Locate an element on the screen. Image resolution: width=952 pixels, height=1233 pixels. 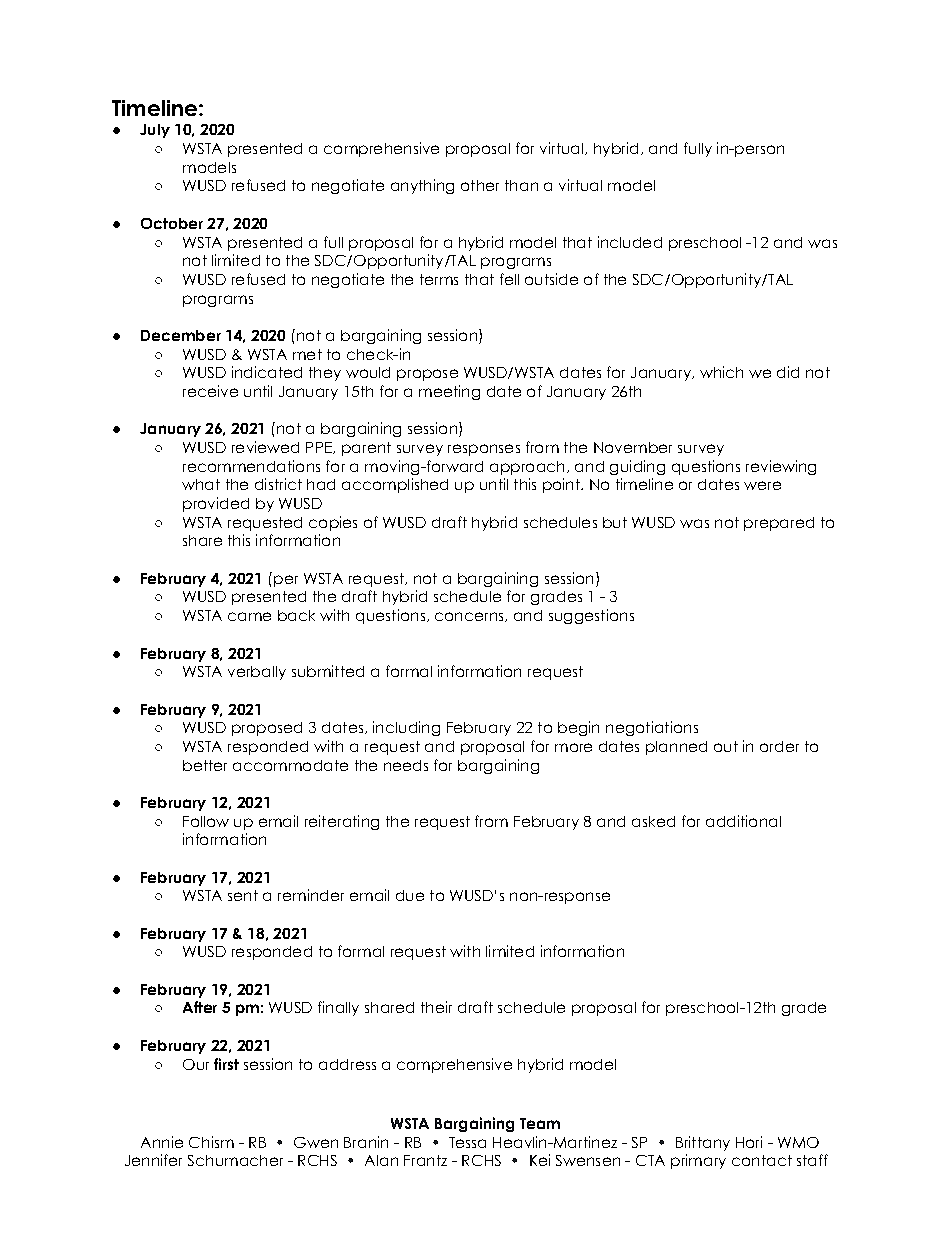
Schumacher is located at coordinates (235, 1160).
